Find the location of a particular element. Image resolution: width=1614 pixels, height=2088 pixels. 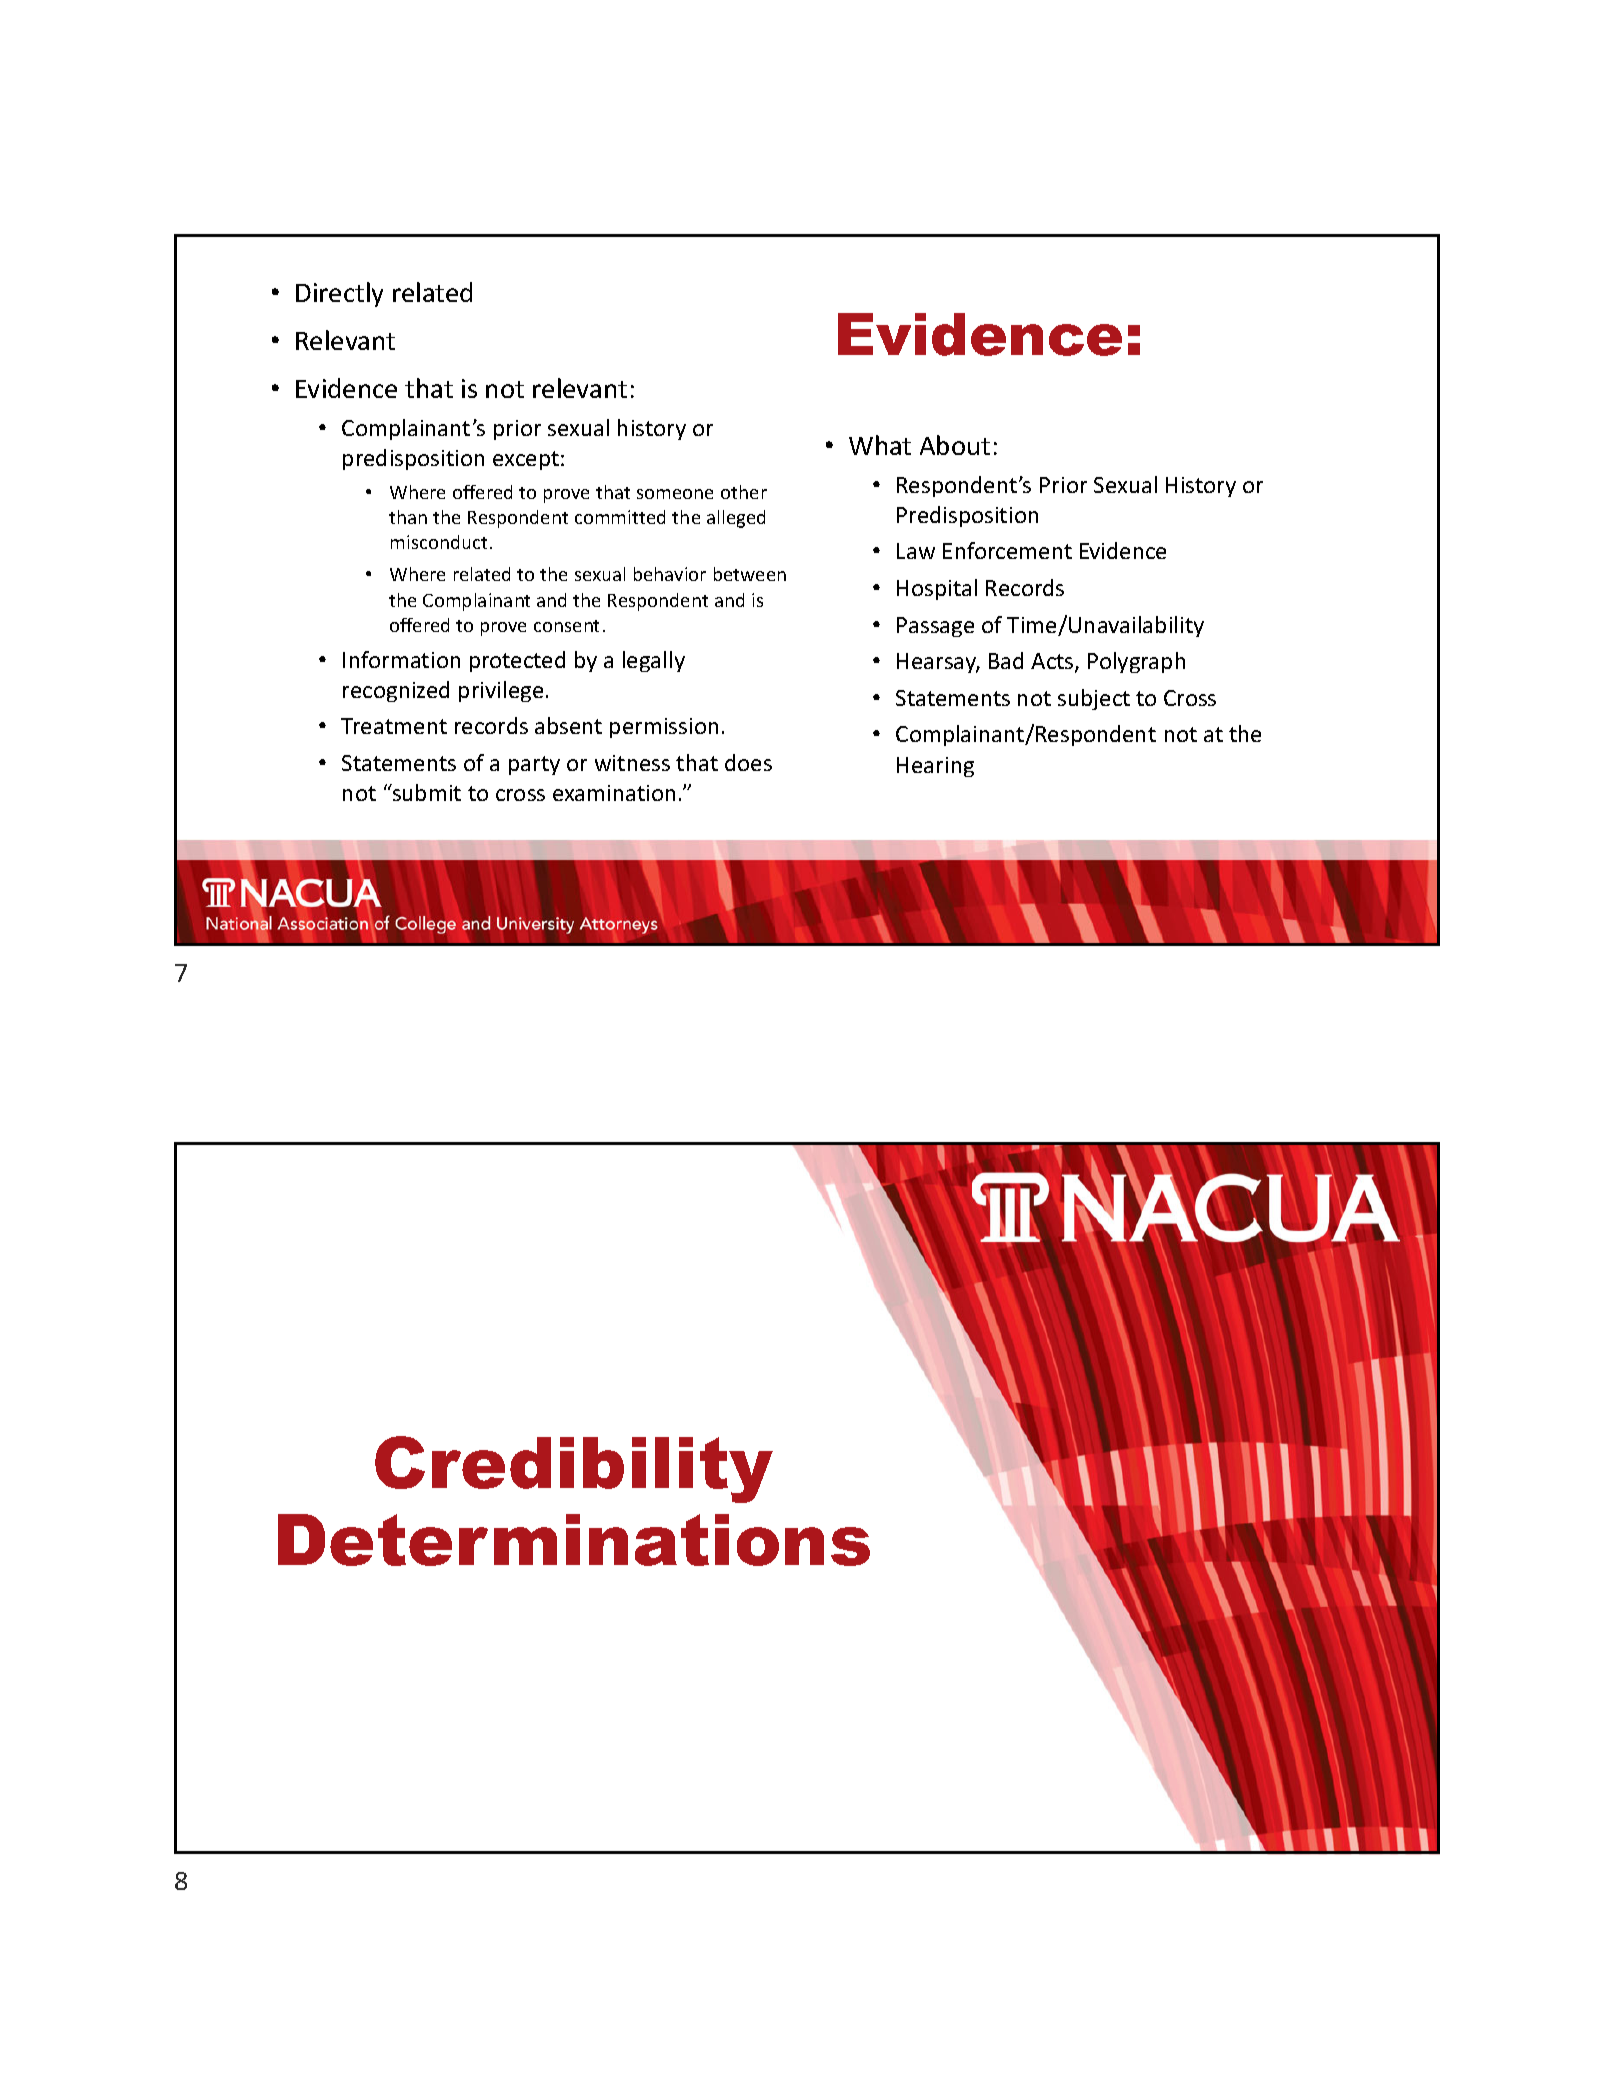

does is located at coordinates (748, 762).
